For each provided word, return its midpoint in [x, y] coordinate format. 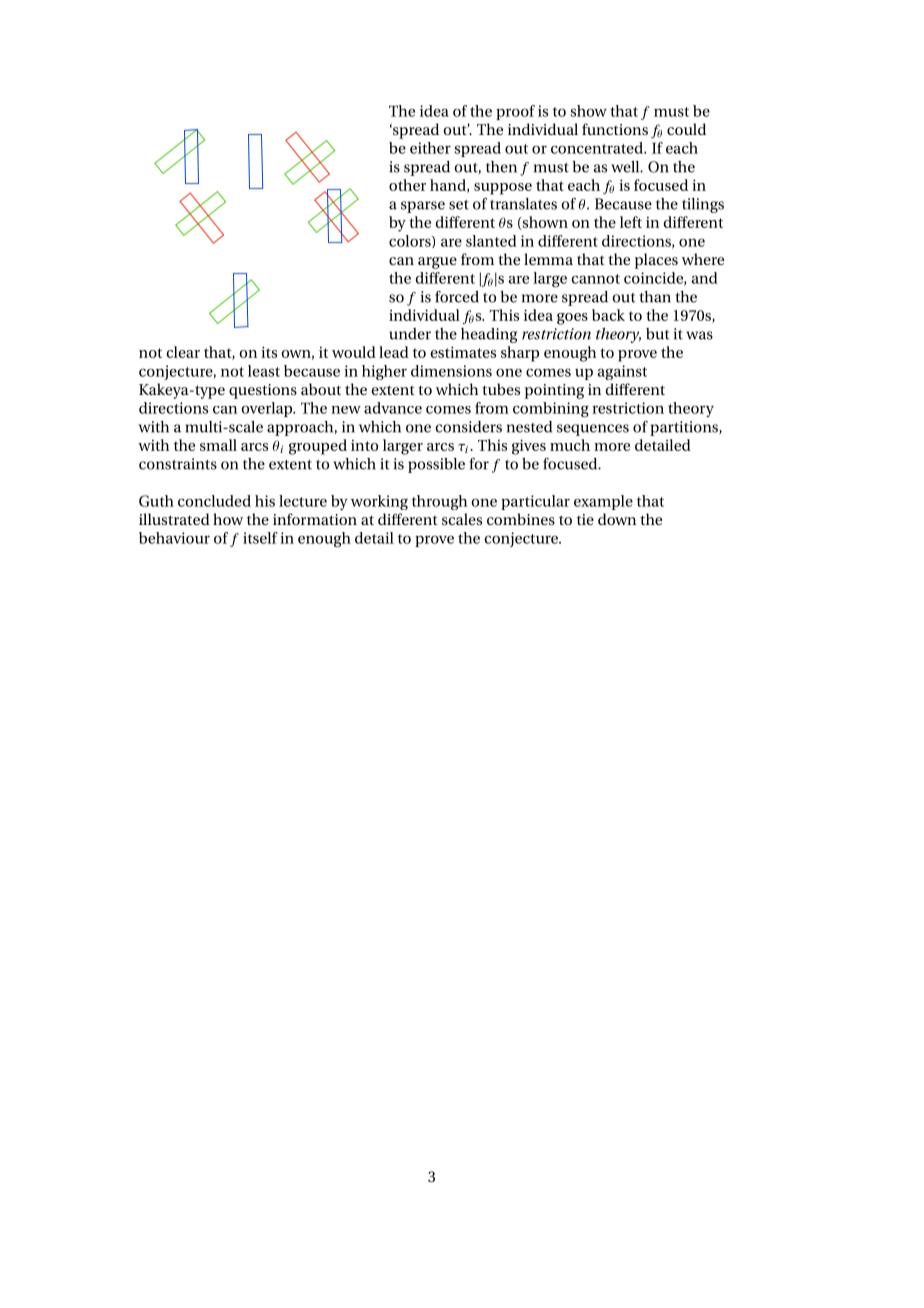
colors [411, 241]
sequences [593, 430]
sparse [423, 207]
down [617, 519]
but [658, 334]
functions [615, 129]
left [631, 222]
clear [183, 352]
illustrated [174, 519]
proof [515, 112]
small [218, 445]
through [440, 502]
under [410, 334]
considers [468, 427]
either [430, 148]
